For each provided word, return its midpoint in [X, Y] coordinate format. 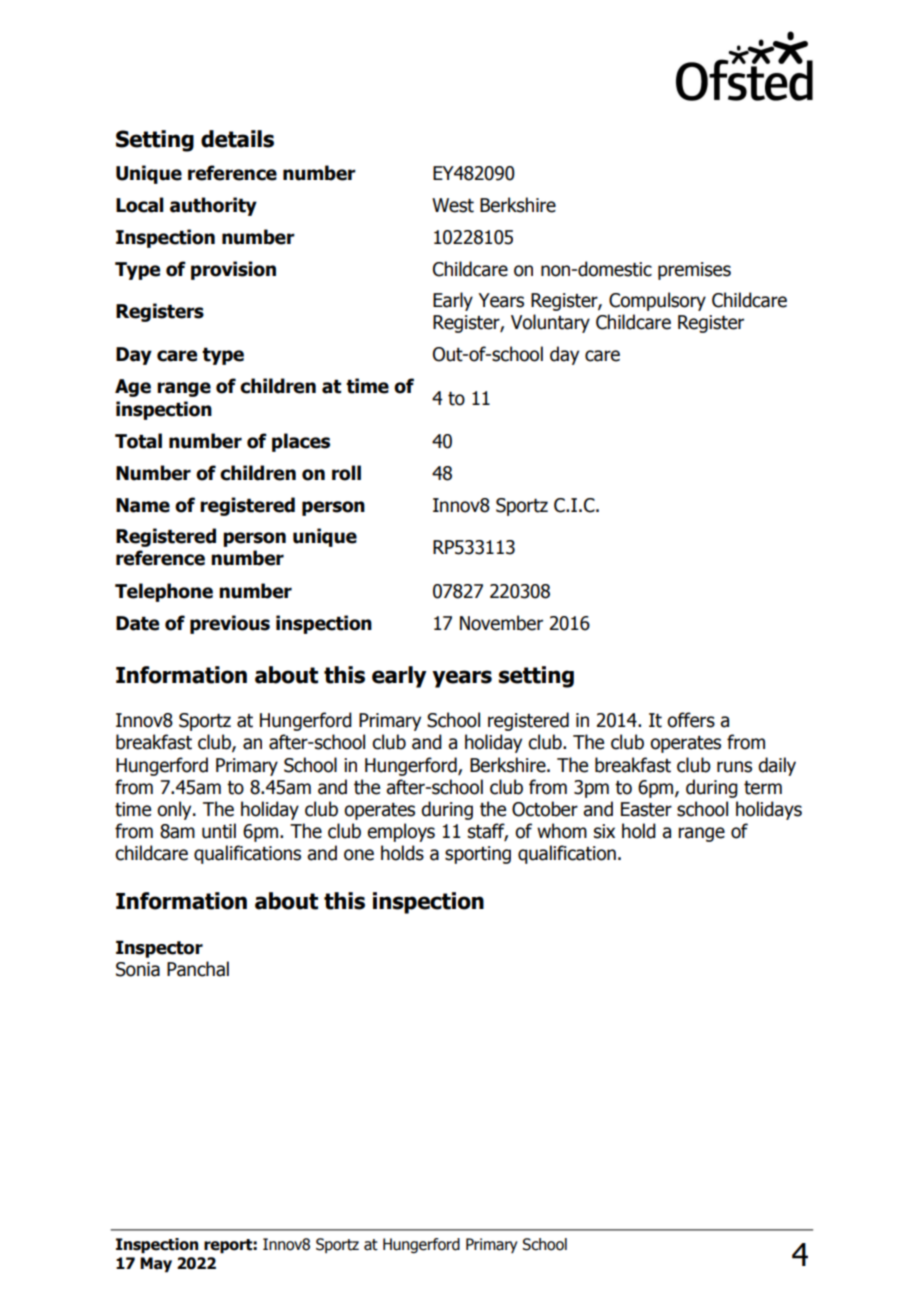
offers [691, 720]
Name [143, 505]
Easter [646, 809]
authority [213, 206]
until [219, 831]
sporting [478, 855]
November [501, 623]
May [156, 1265]
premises [694, 271]
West [453, 205]
